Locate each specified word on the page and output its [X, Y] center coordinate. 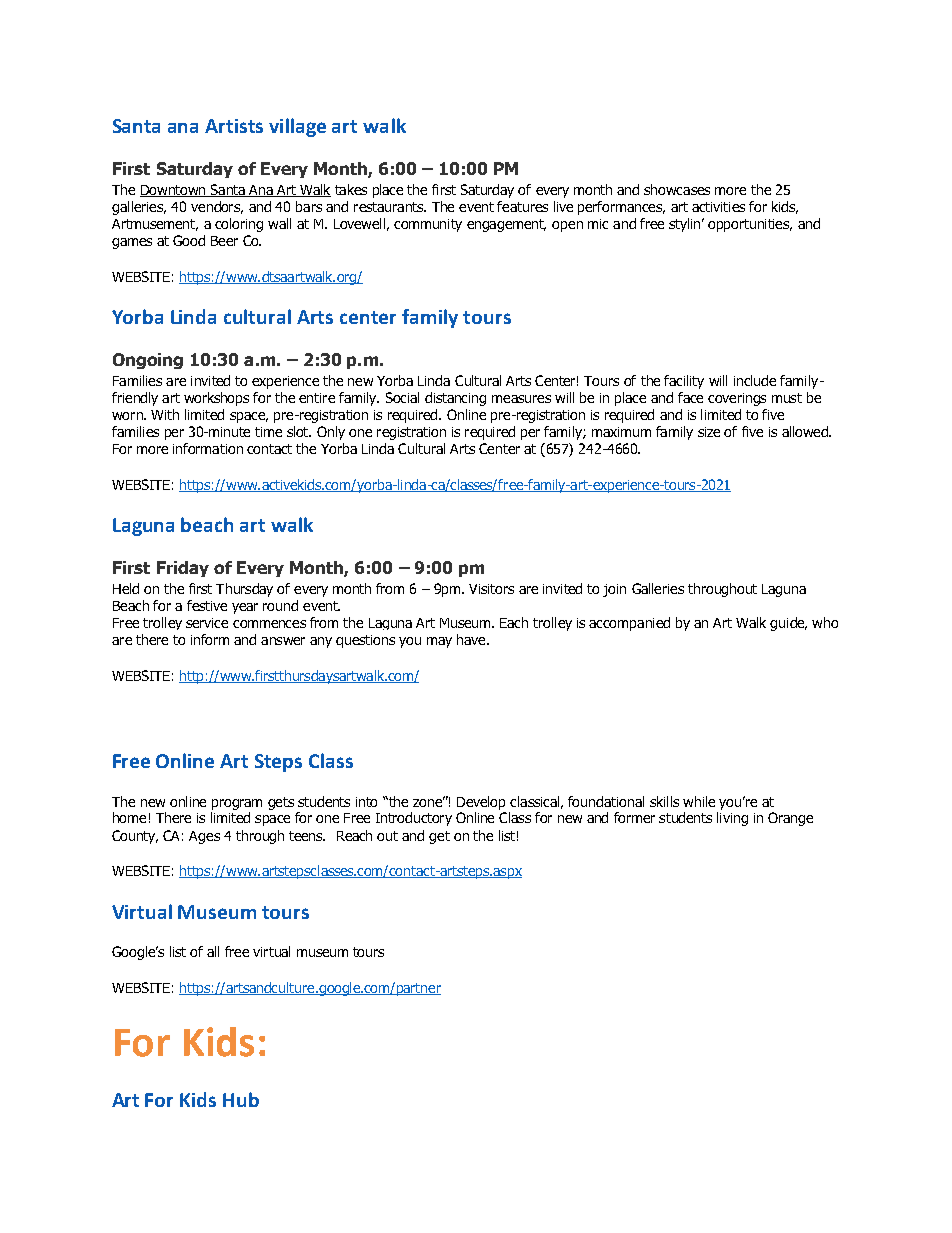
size [709, 432]
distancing [455, 399]
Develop [481, 803]
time [268, 432]
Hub [241, 1099]
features [522, 206]
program [237, 804]
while [699, 801]
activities [718, 207]
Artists [234, 126]
